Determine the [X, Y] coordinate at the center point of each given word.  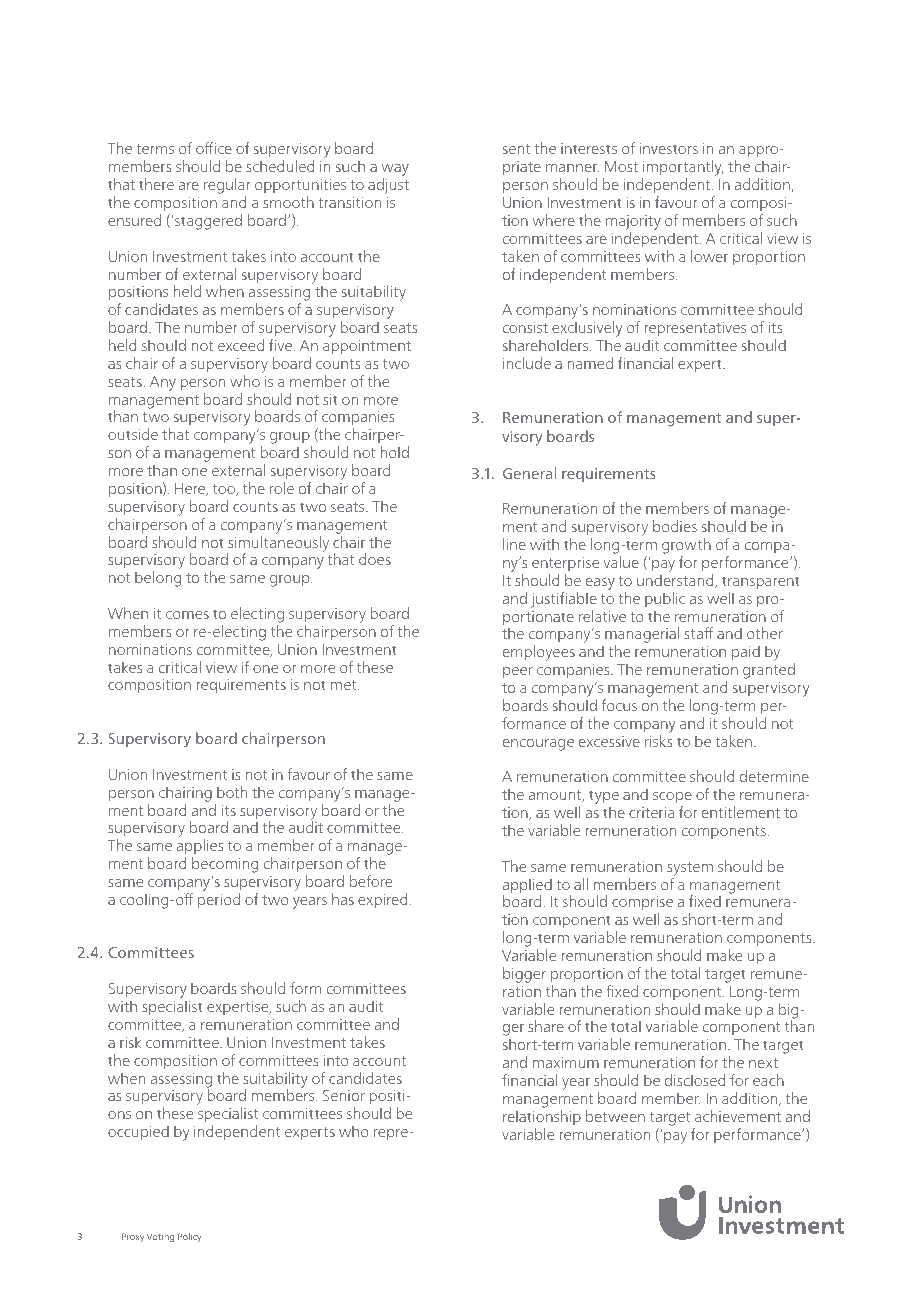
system [690, 869]
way [395, 171]
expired [384, 900]
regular [227, 187]
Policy [189, 1237]
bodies [675, 526]
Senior [344, 1095]
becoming [225, 866]
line [514, 544]
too [225, 490]
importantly [682, 169]
